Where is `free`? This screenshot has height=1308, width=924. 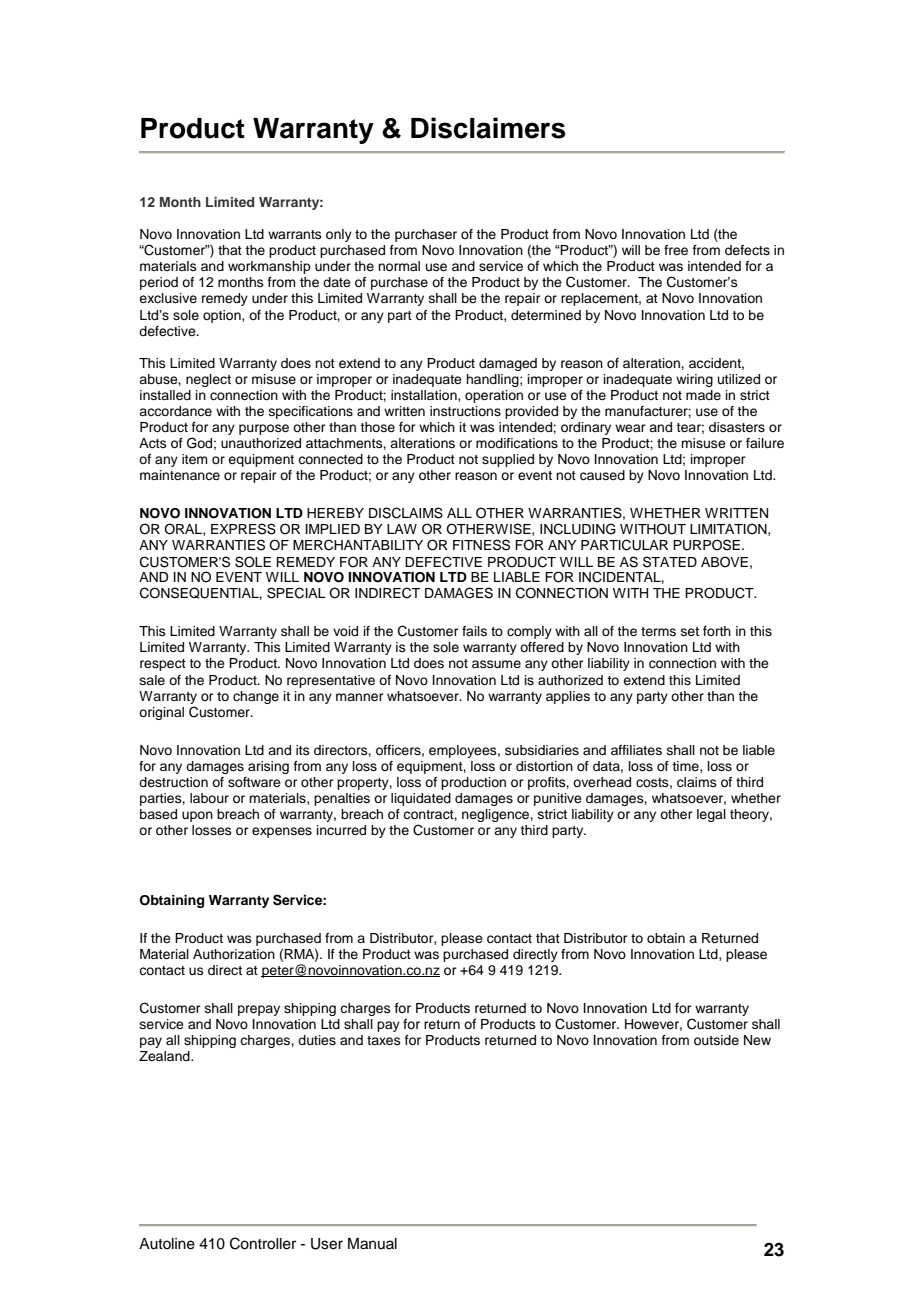
free is located at coordinates (676, 250).
